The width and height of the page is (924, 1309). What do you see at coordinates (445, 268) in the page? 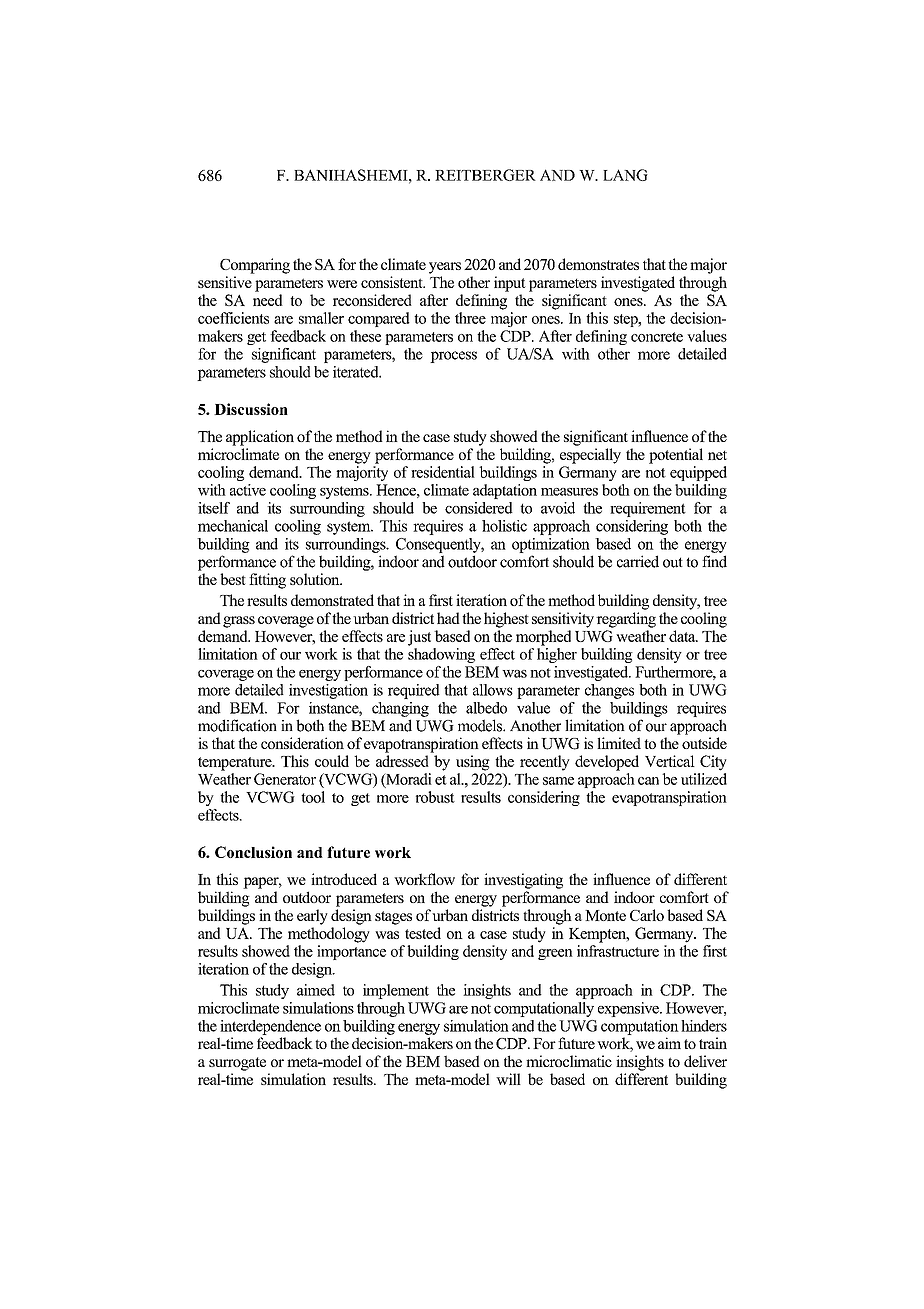
I see `years` at bounding box center [445, 268].
